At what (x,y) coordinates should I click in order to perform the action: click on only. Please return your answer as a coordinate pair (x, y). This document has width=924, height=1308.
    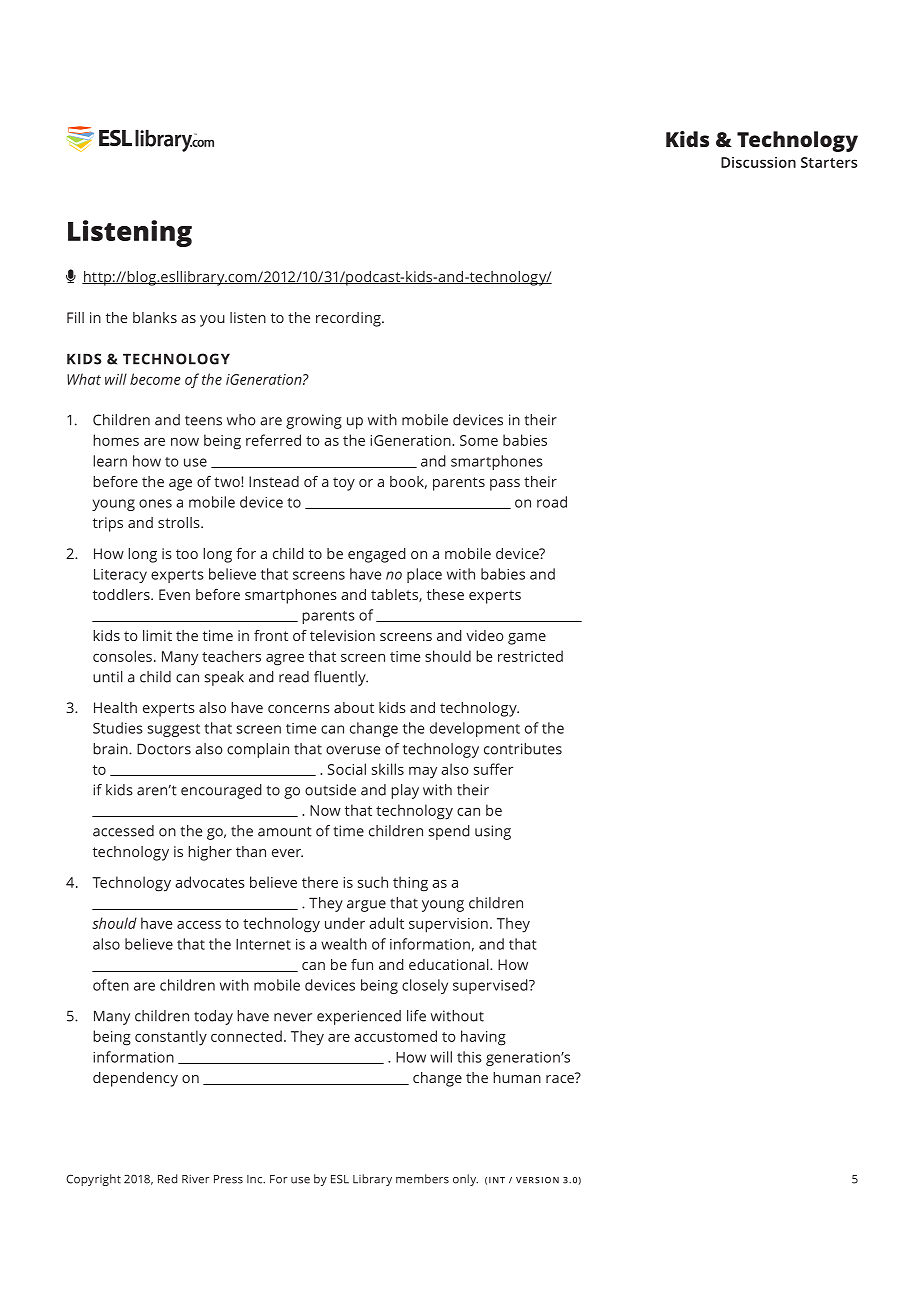
    Looking at the image, I should click on (465, 1180).
